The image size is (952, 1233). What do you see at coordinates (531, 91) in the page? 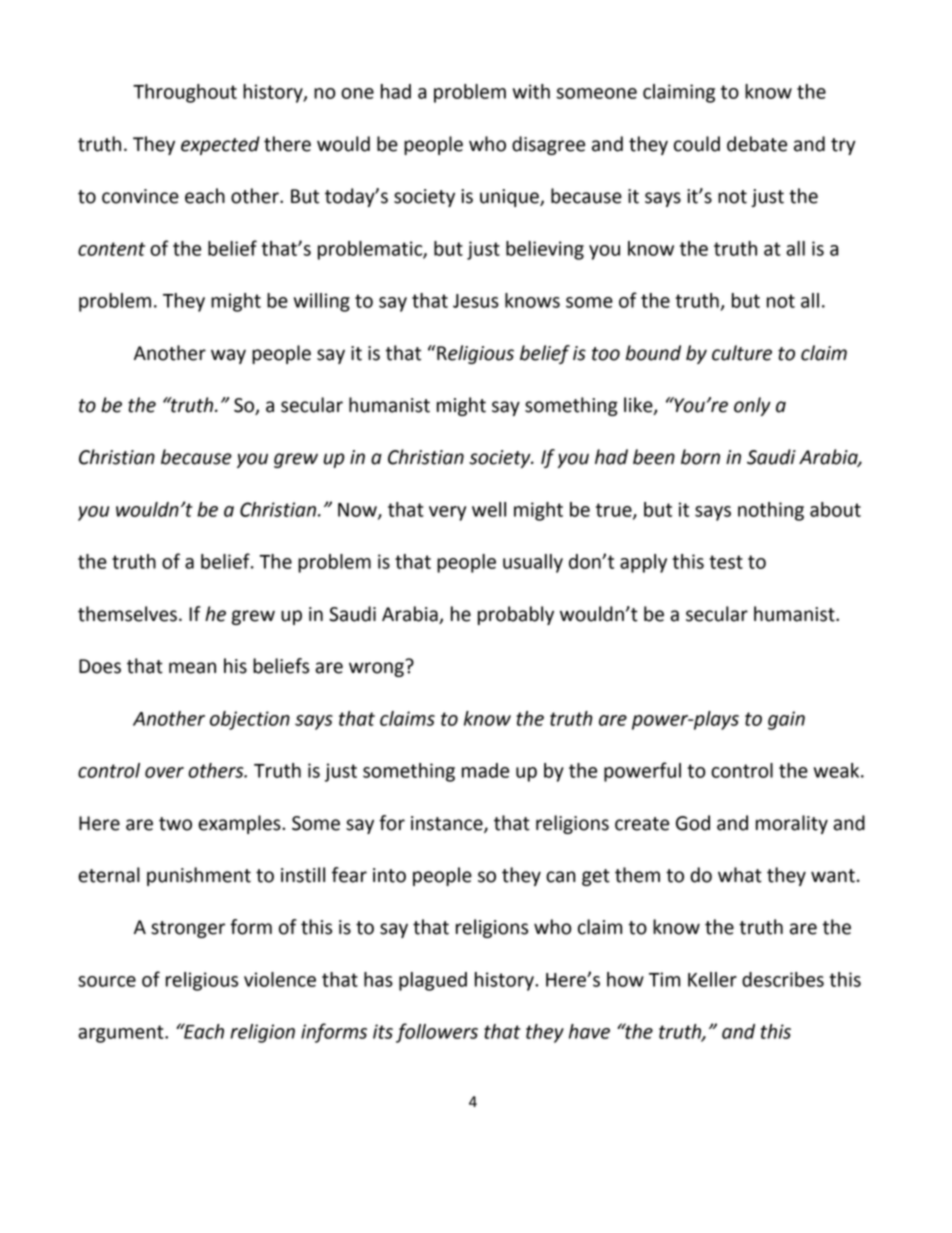
I see `with` at bounding box center [531, 91].
